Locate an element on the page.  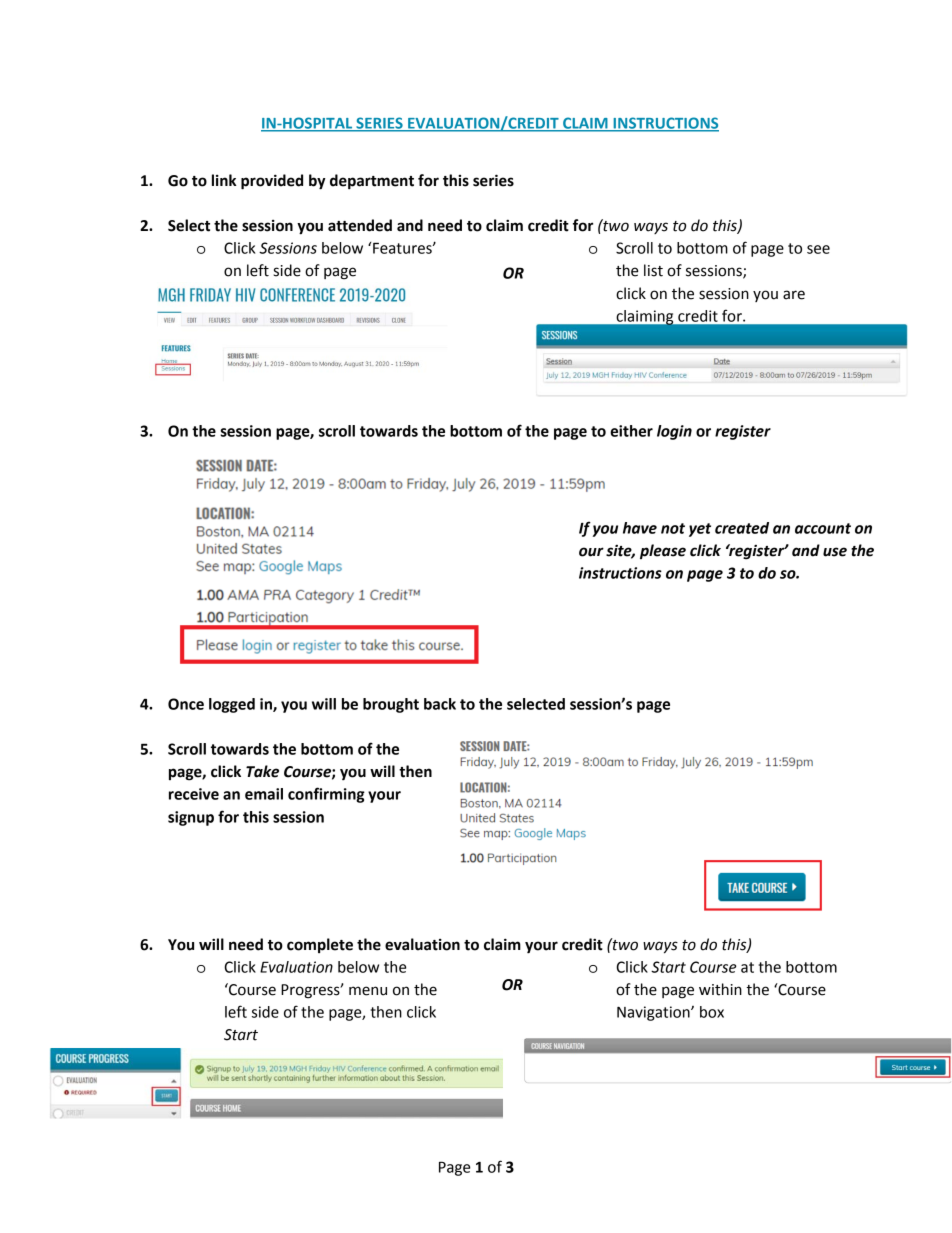
complete is located at coordinates (320, 945).
